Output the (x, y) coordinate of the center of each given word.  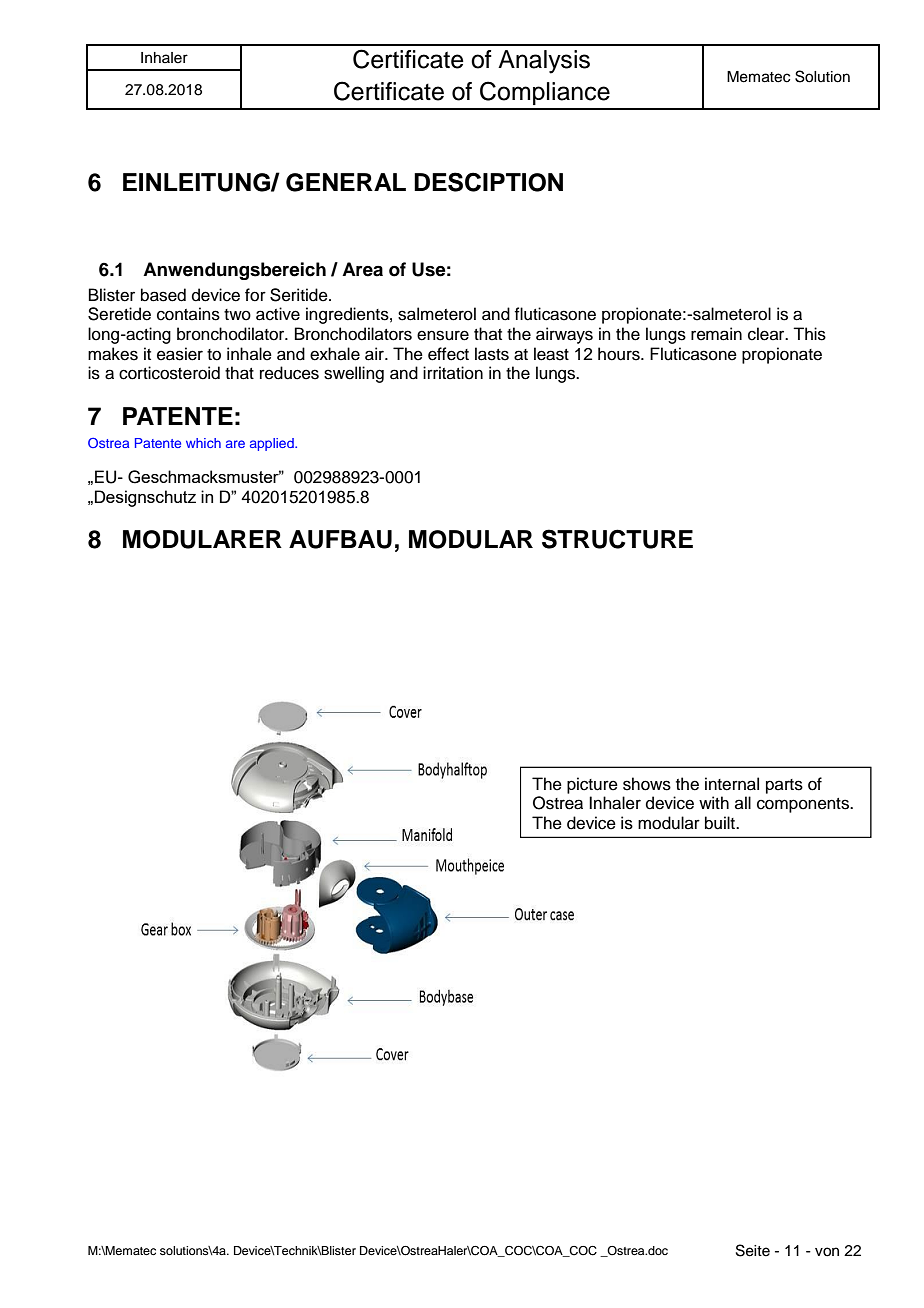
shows (647, 784)
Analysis (544, 62)
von (827, 1252)
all (743, 802)
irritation (453, 373)
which (203, 443)
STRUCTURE (617, 539)
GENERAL (346, 182)
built (721, 823)
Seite (753, 1250)
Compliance (545, 93)
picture (592, 785)
